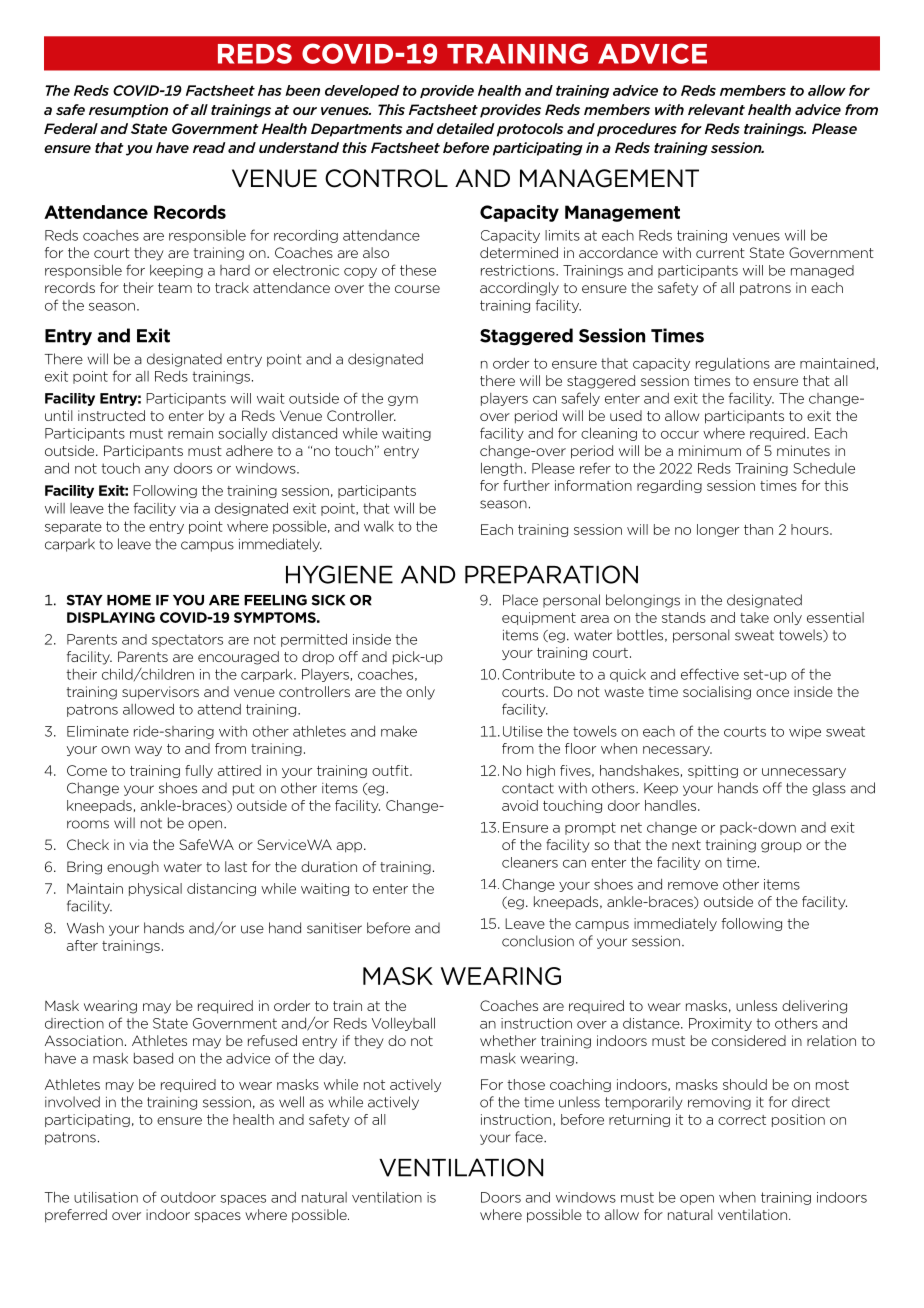 This screenshot has width=924, height=1308. I want to click on take, so click(754, 617).
